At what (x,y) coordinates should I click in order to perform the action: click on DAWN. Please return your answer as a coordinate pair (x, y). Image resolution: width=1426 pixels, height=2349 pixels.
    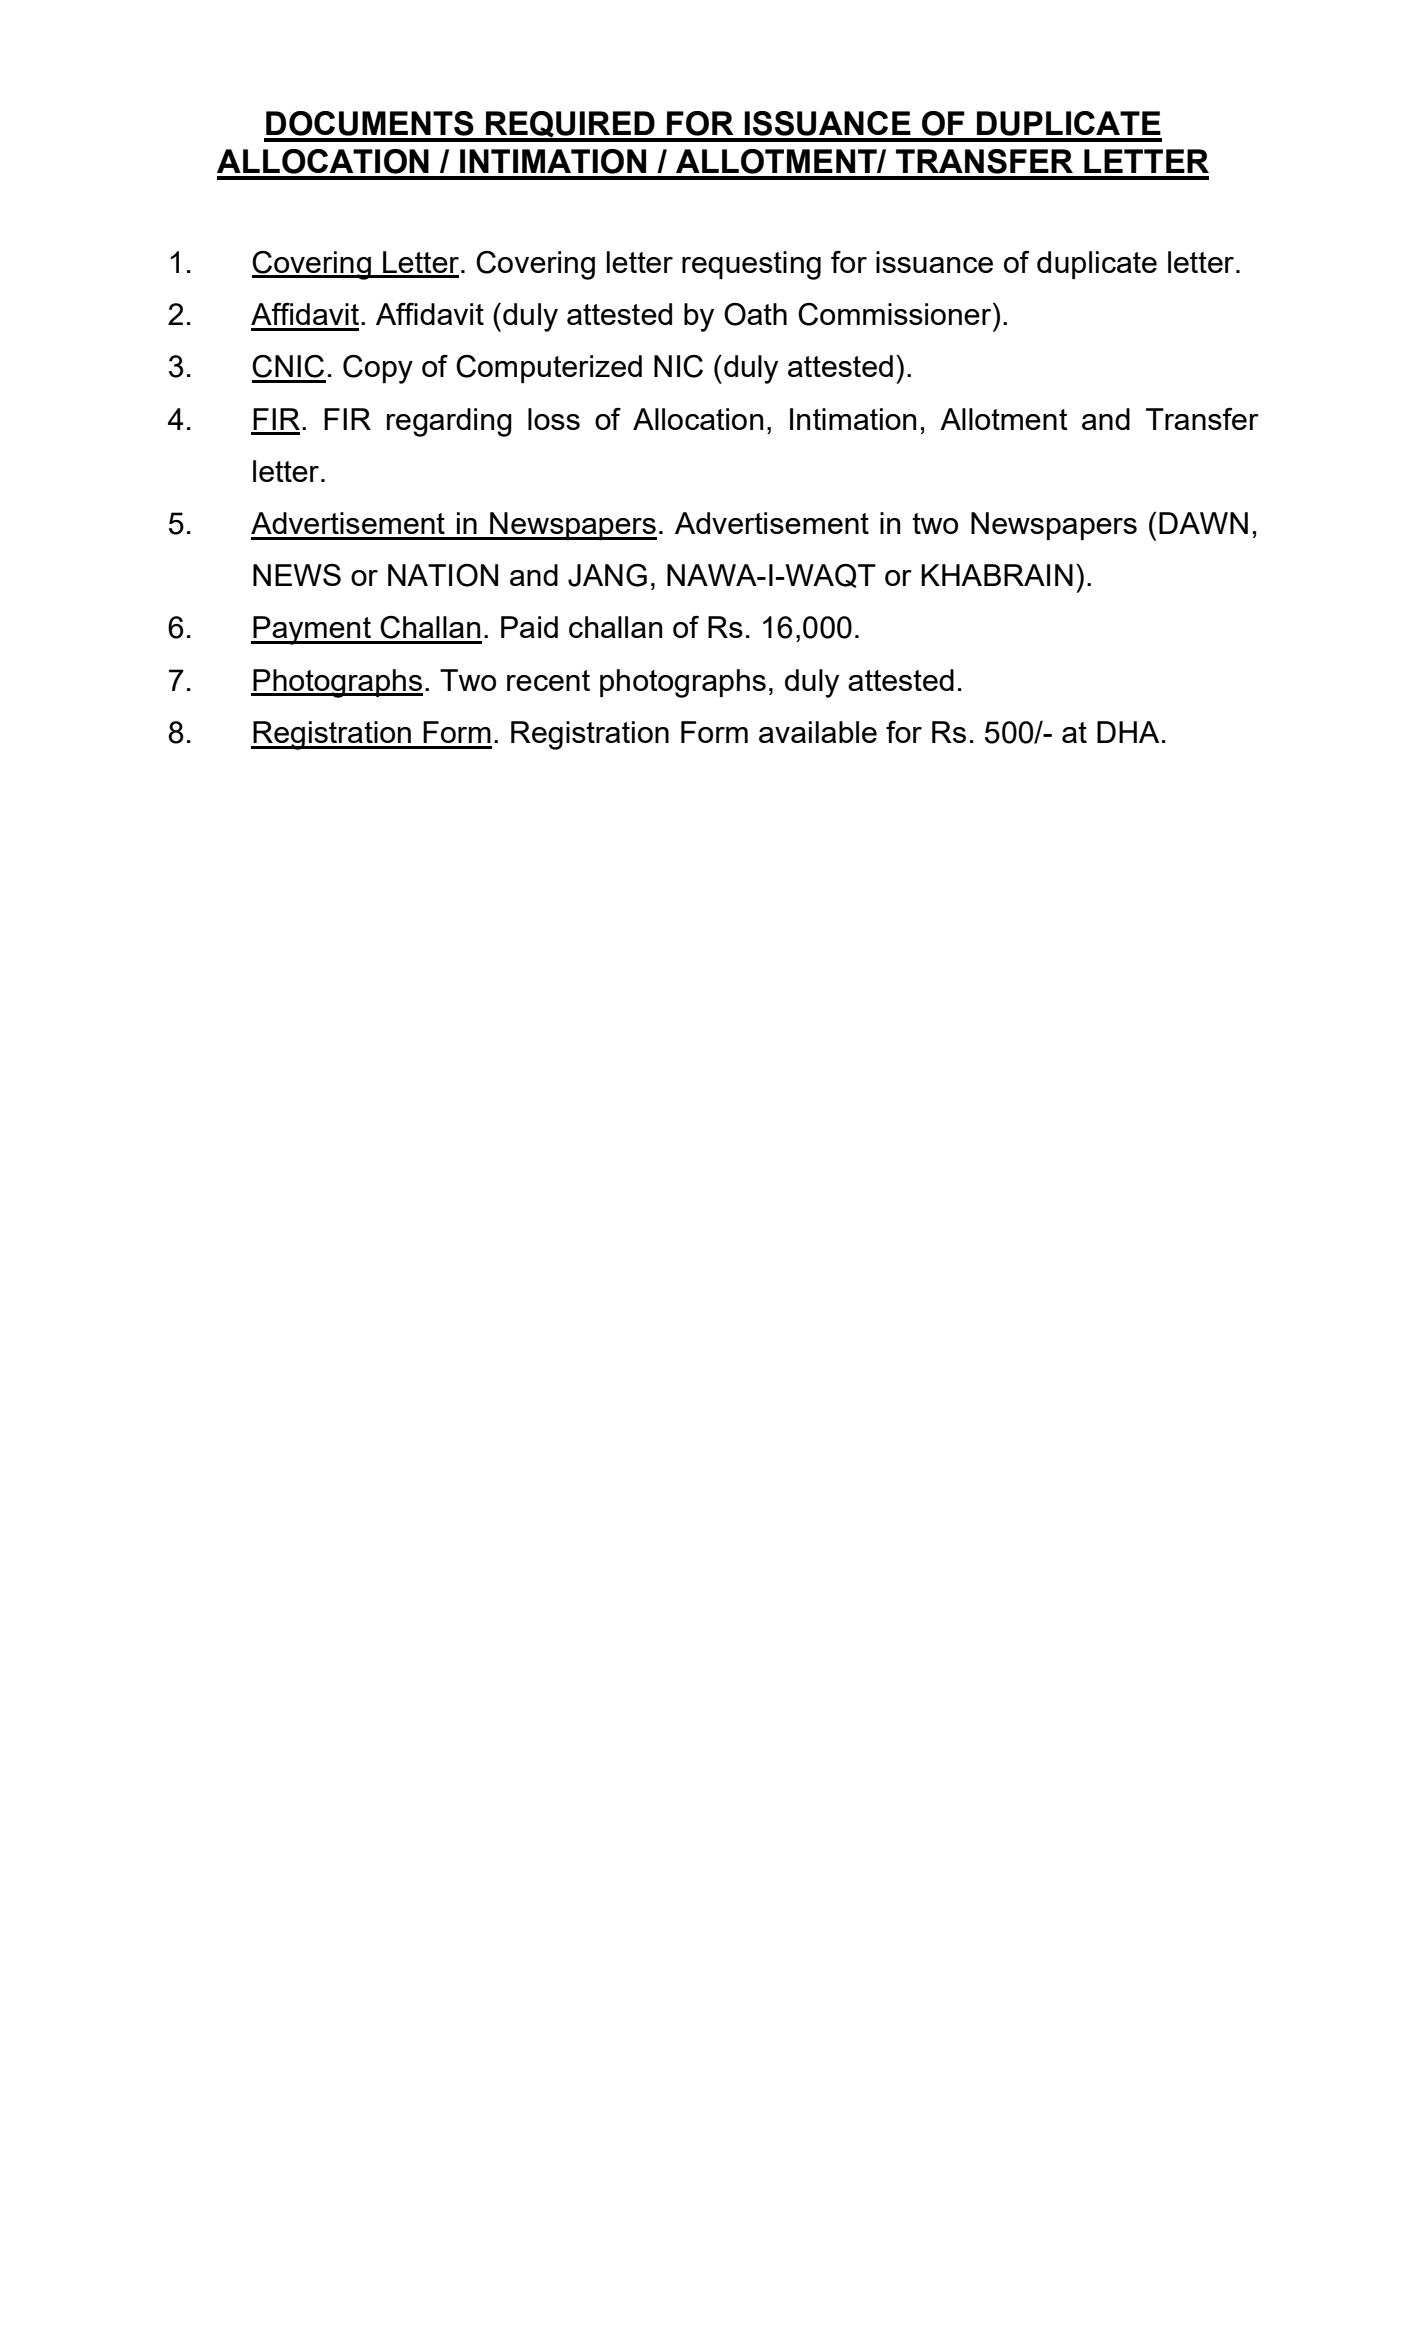
    Looking at the image, I should click on (1203, 523).
